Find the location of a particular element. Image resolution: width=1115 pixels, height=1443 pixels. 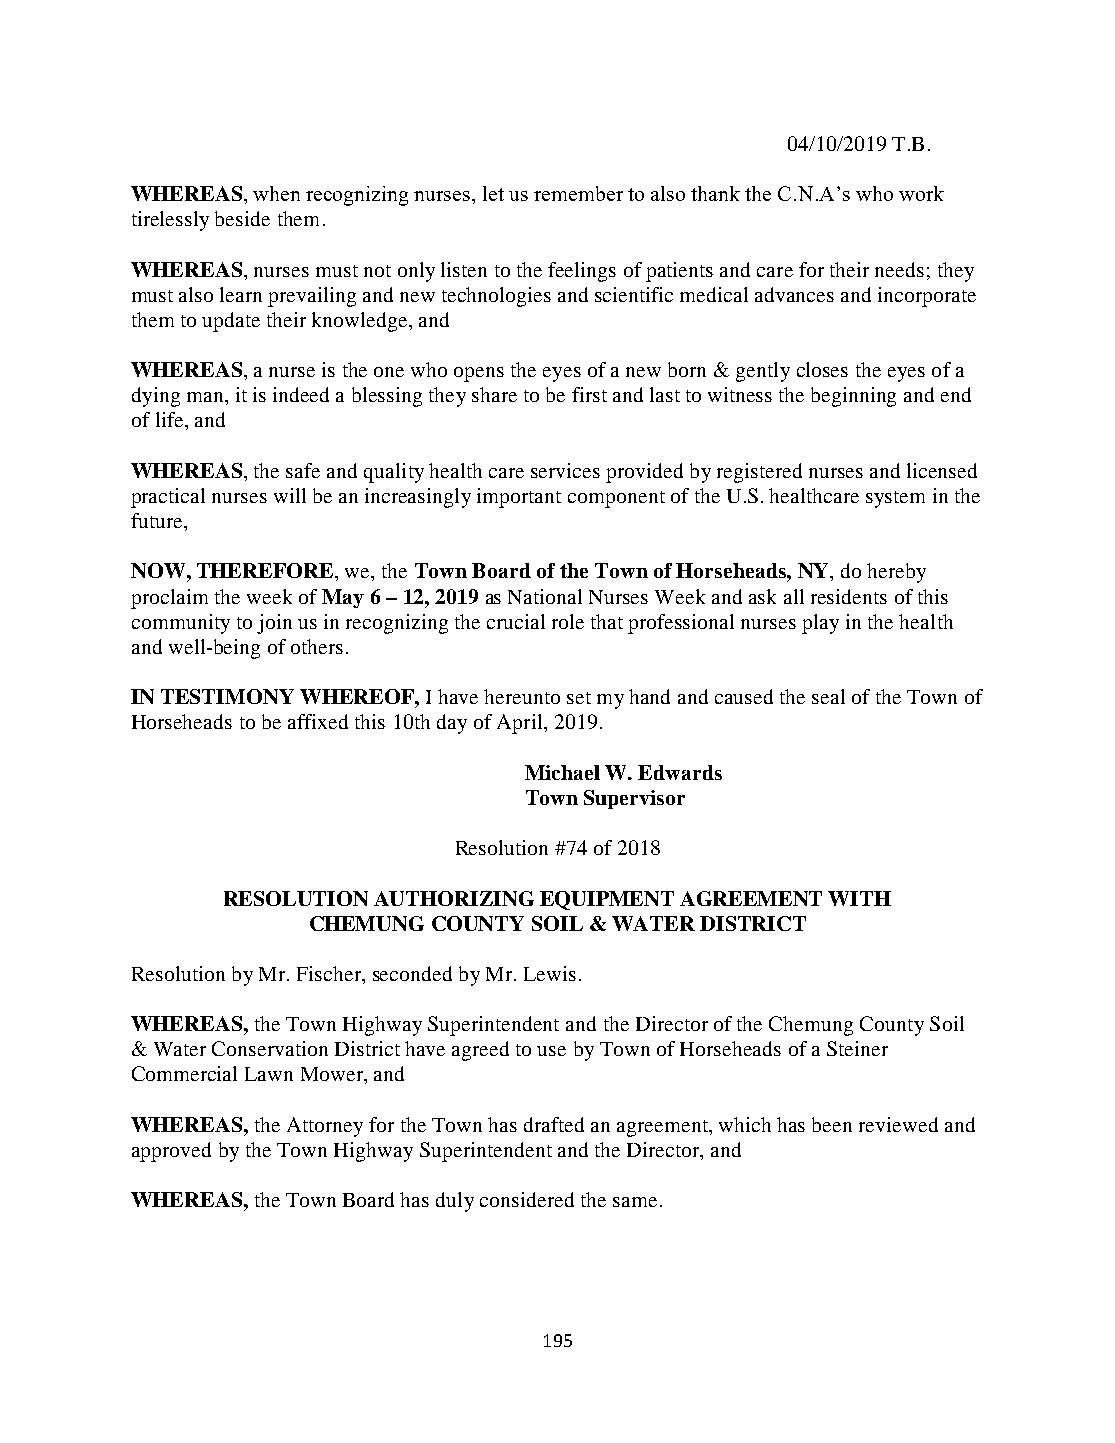

remember is located at coordinates (578, 193).
